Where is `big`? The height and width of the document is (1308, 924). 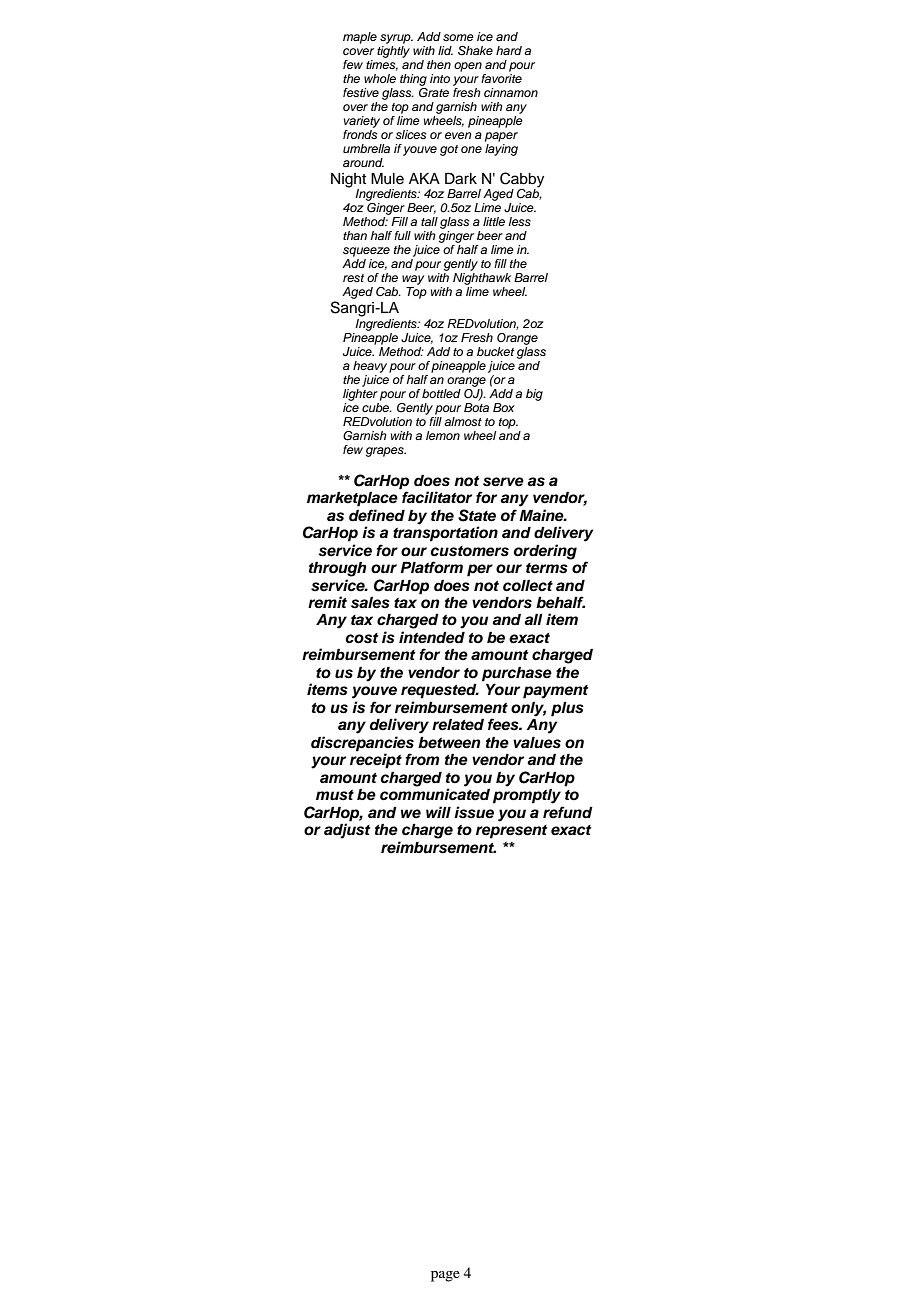
big is located at coordinates (534, 395).
